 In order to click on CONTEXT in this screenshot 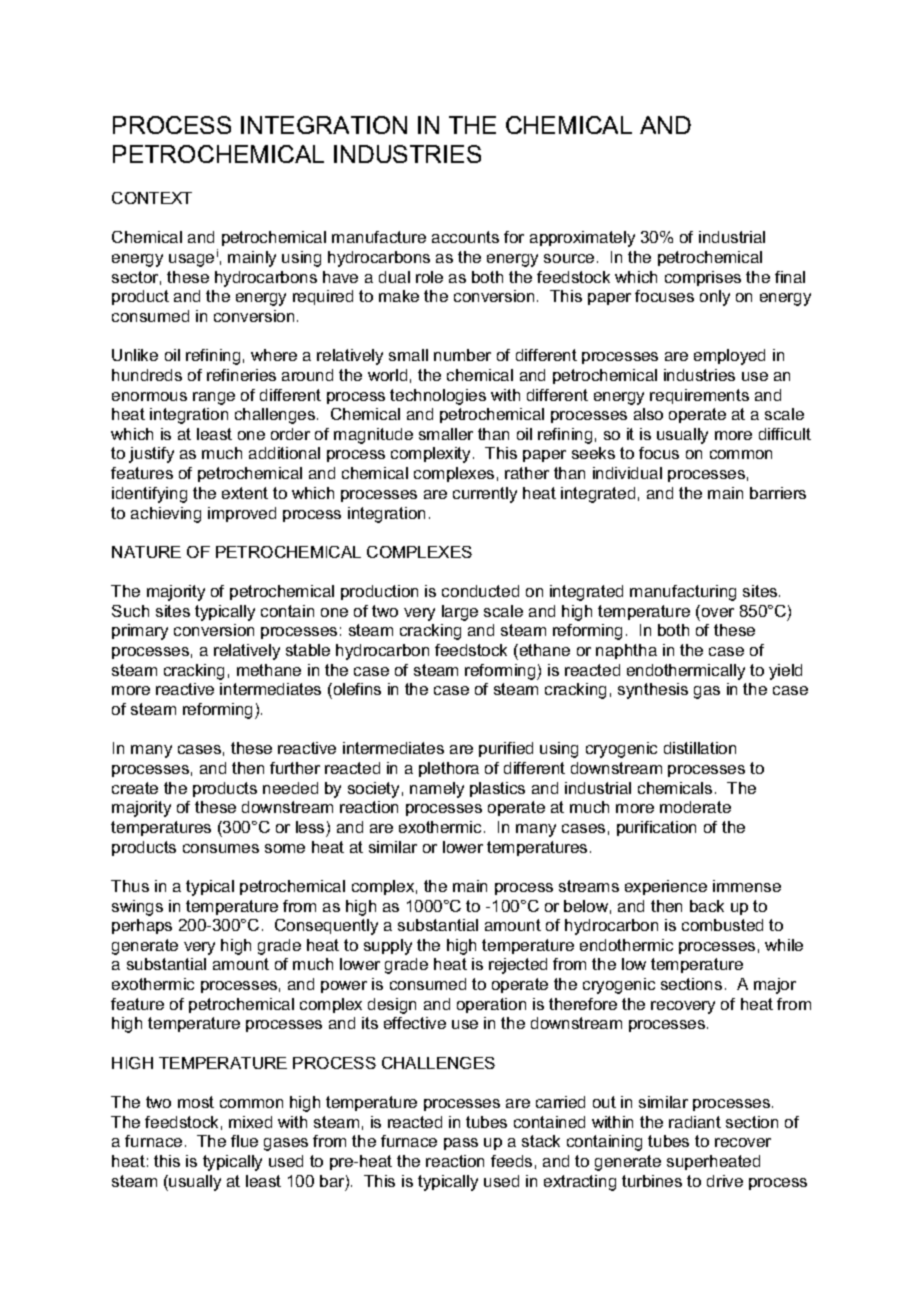, I will do `click(152, 198)`.
